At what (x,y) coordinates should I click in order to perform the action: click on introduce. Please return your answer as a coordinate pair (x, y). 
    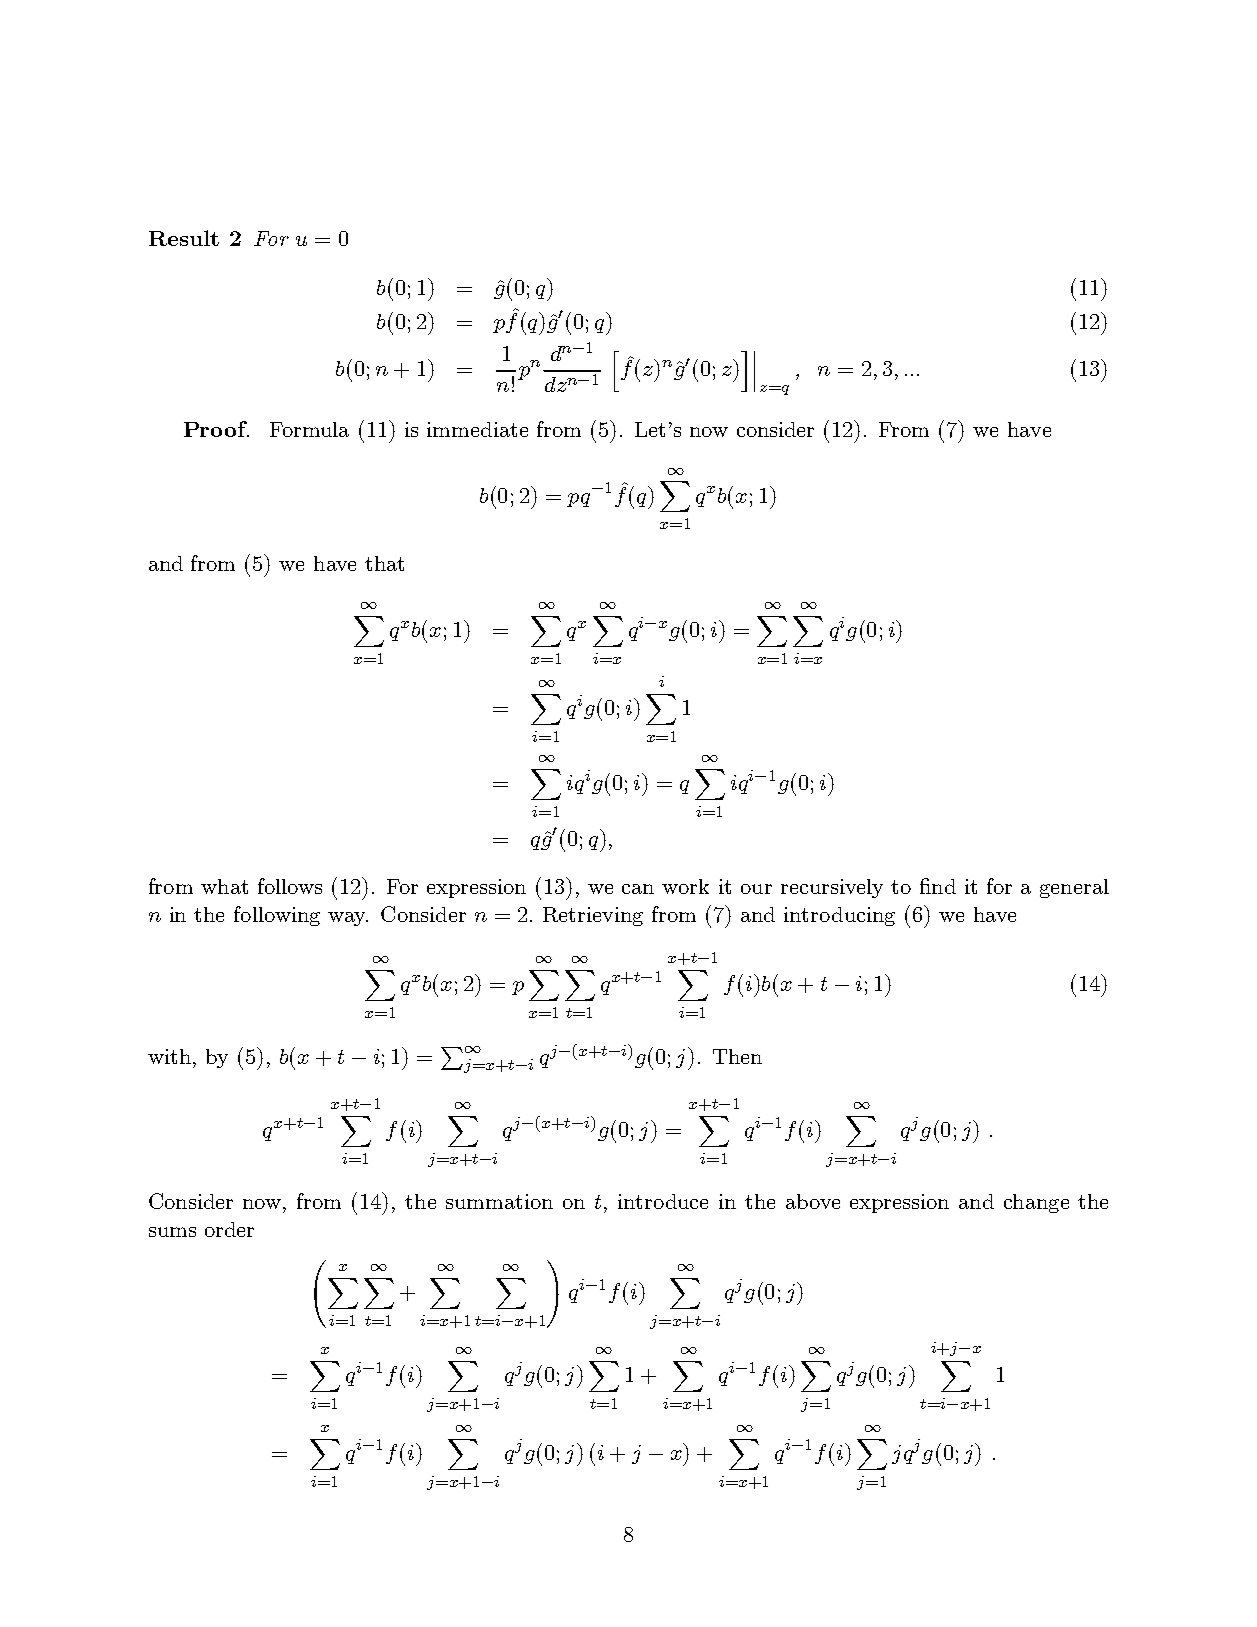
    Looking at the image, I should click on (663, 1201).
